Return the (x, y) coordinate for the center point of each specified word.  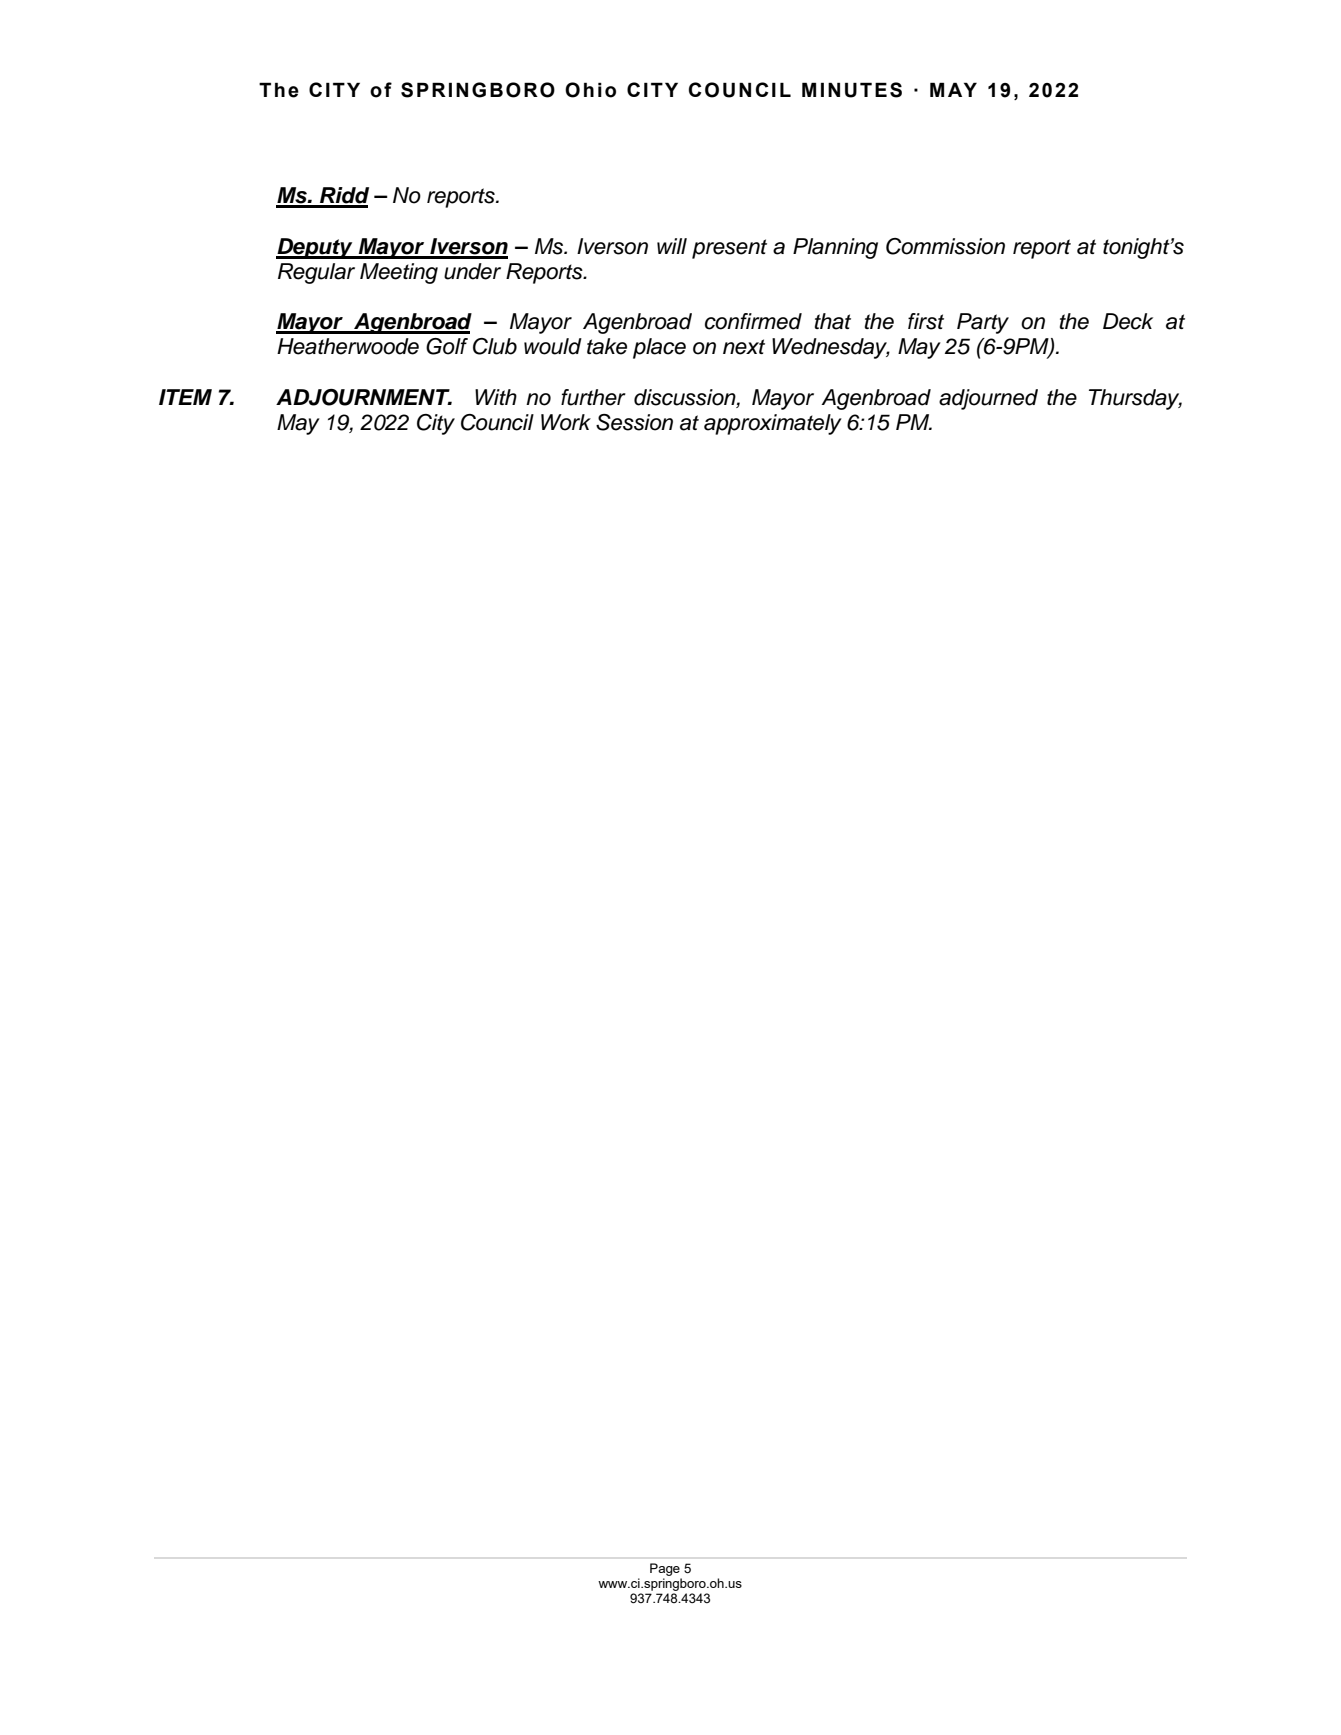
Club (495, 346)
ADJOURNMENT (364, 397)
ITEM (185, 397)
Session (634, 422)
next (744, 347)
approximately (773, 424)
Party (983, 323)
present (729, 249)
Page (665, 1569)
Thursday (1135, 399)
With (496, 397)
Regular (316, 273)
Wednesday (831, 348)
